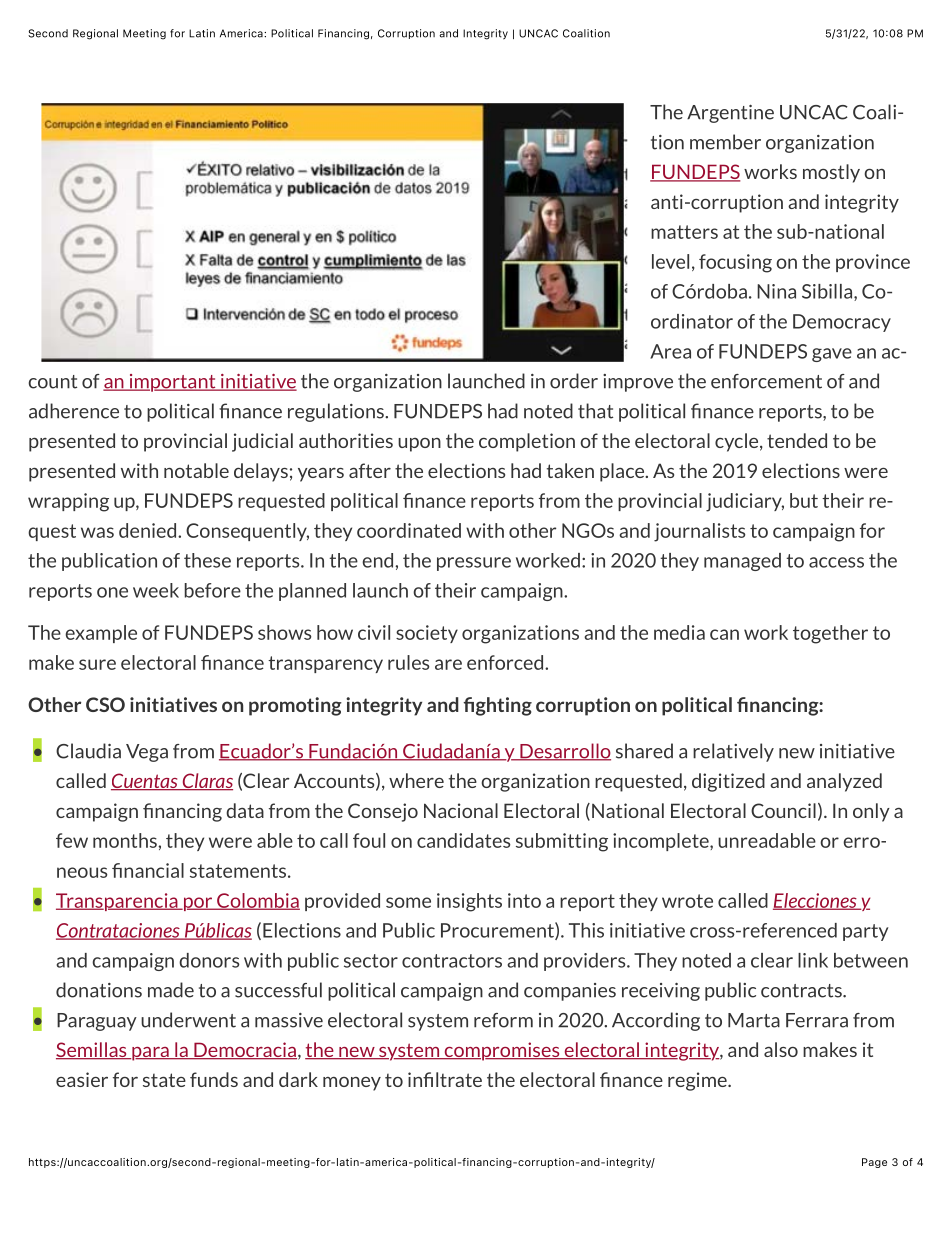 This screenshot has height=1233, width=952. Describe the element at coordinates (101, 634) in the screenshot. I see `example` at that location.
